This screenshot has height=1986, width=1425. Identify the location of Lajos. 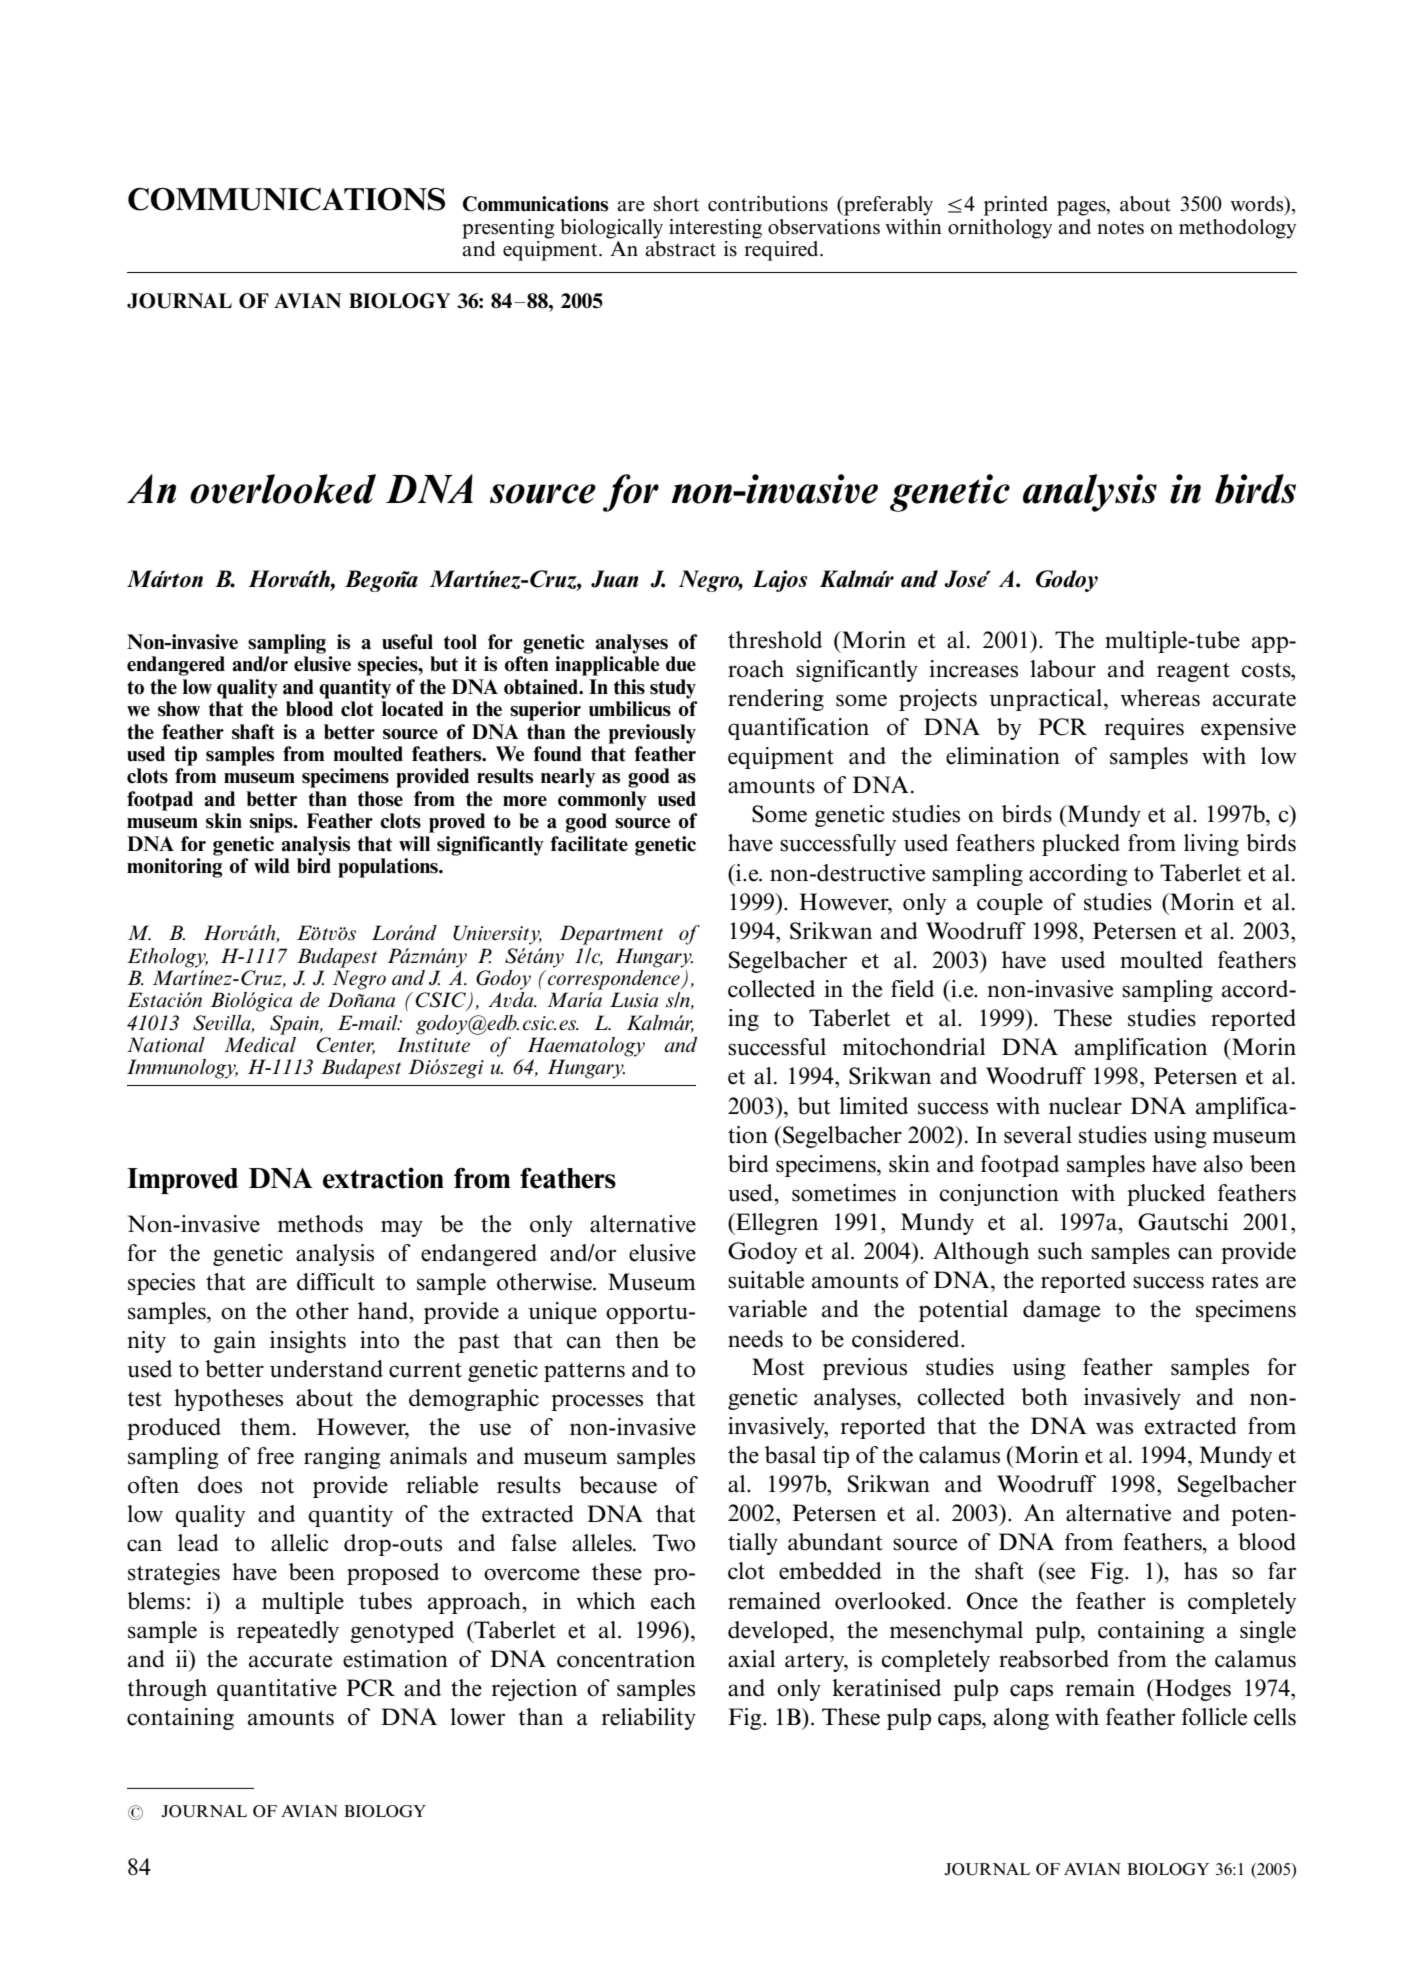
(780, 581).
